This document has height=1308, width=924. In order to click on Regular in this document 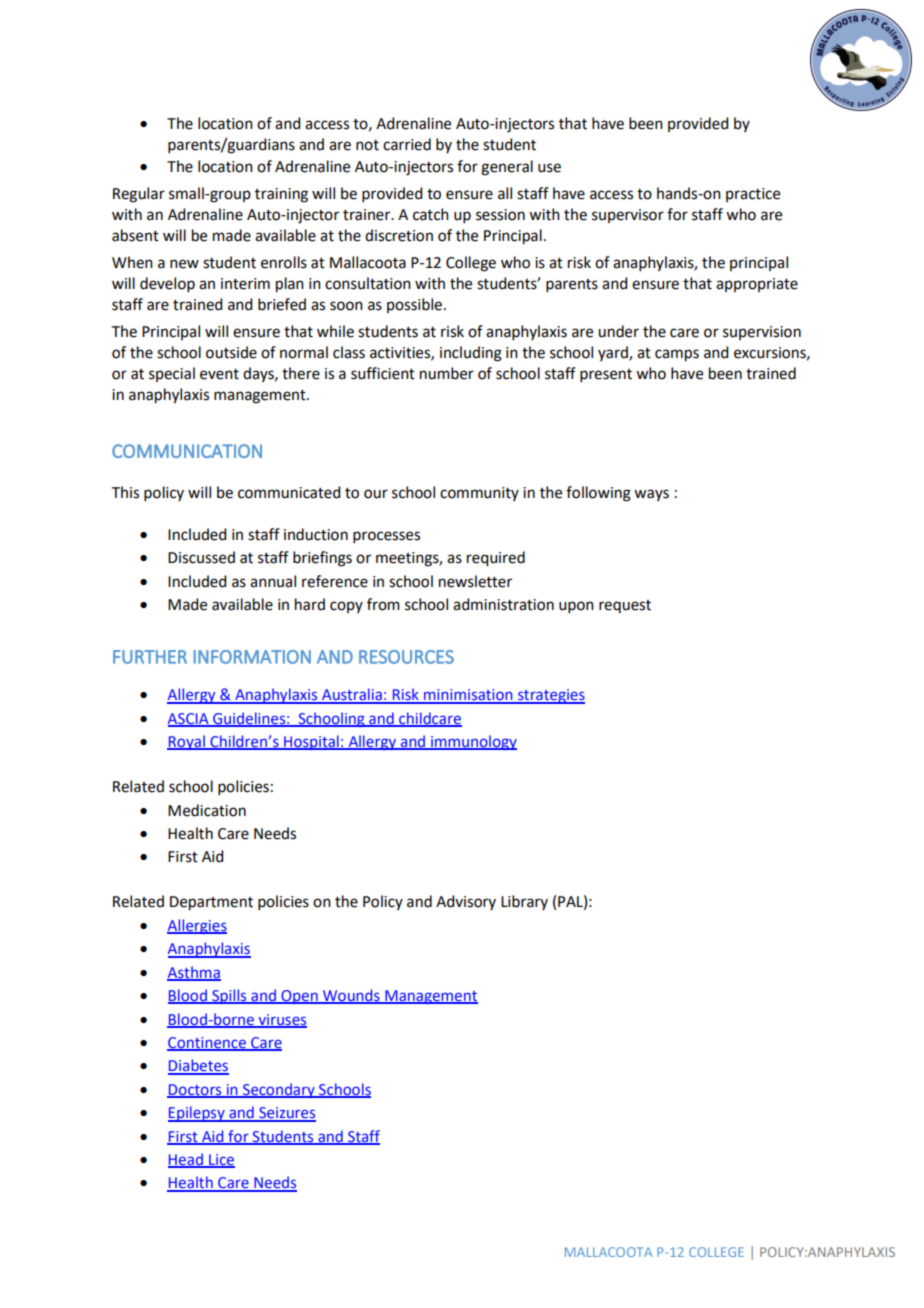, I will do `click(139, 195)`.
